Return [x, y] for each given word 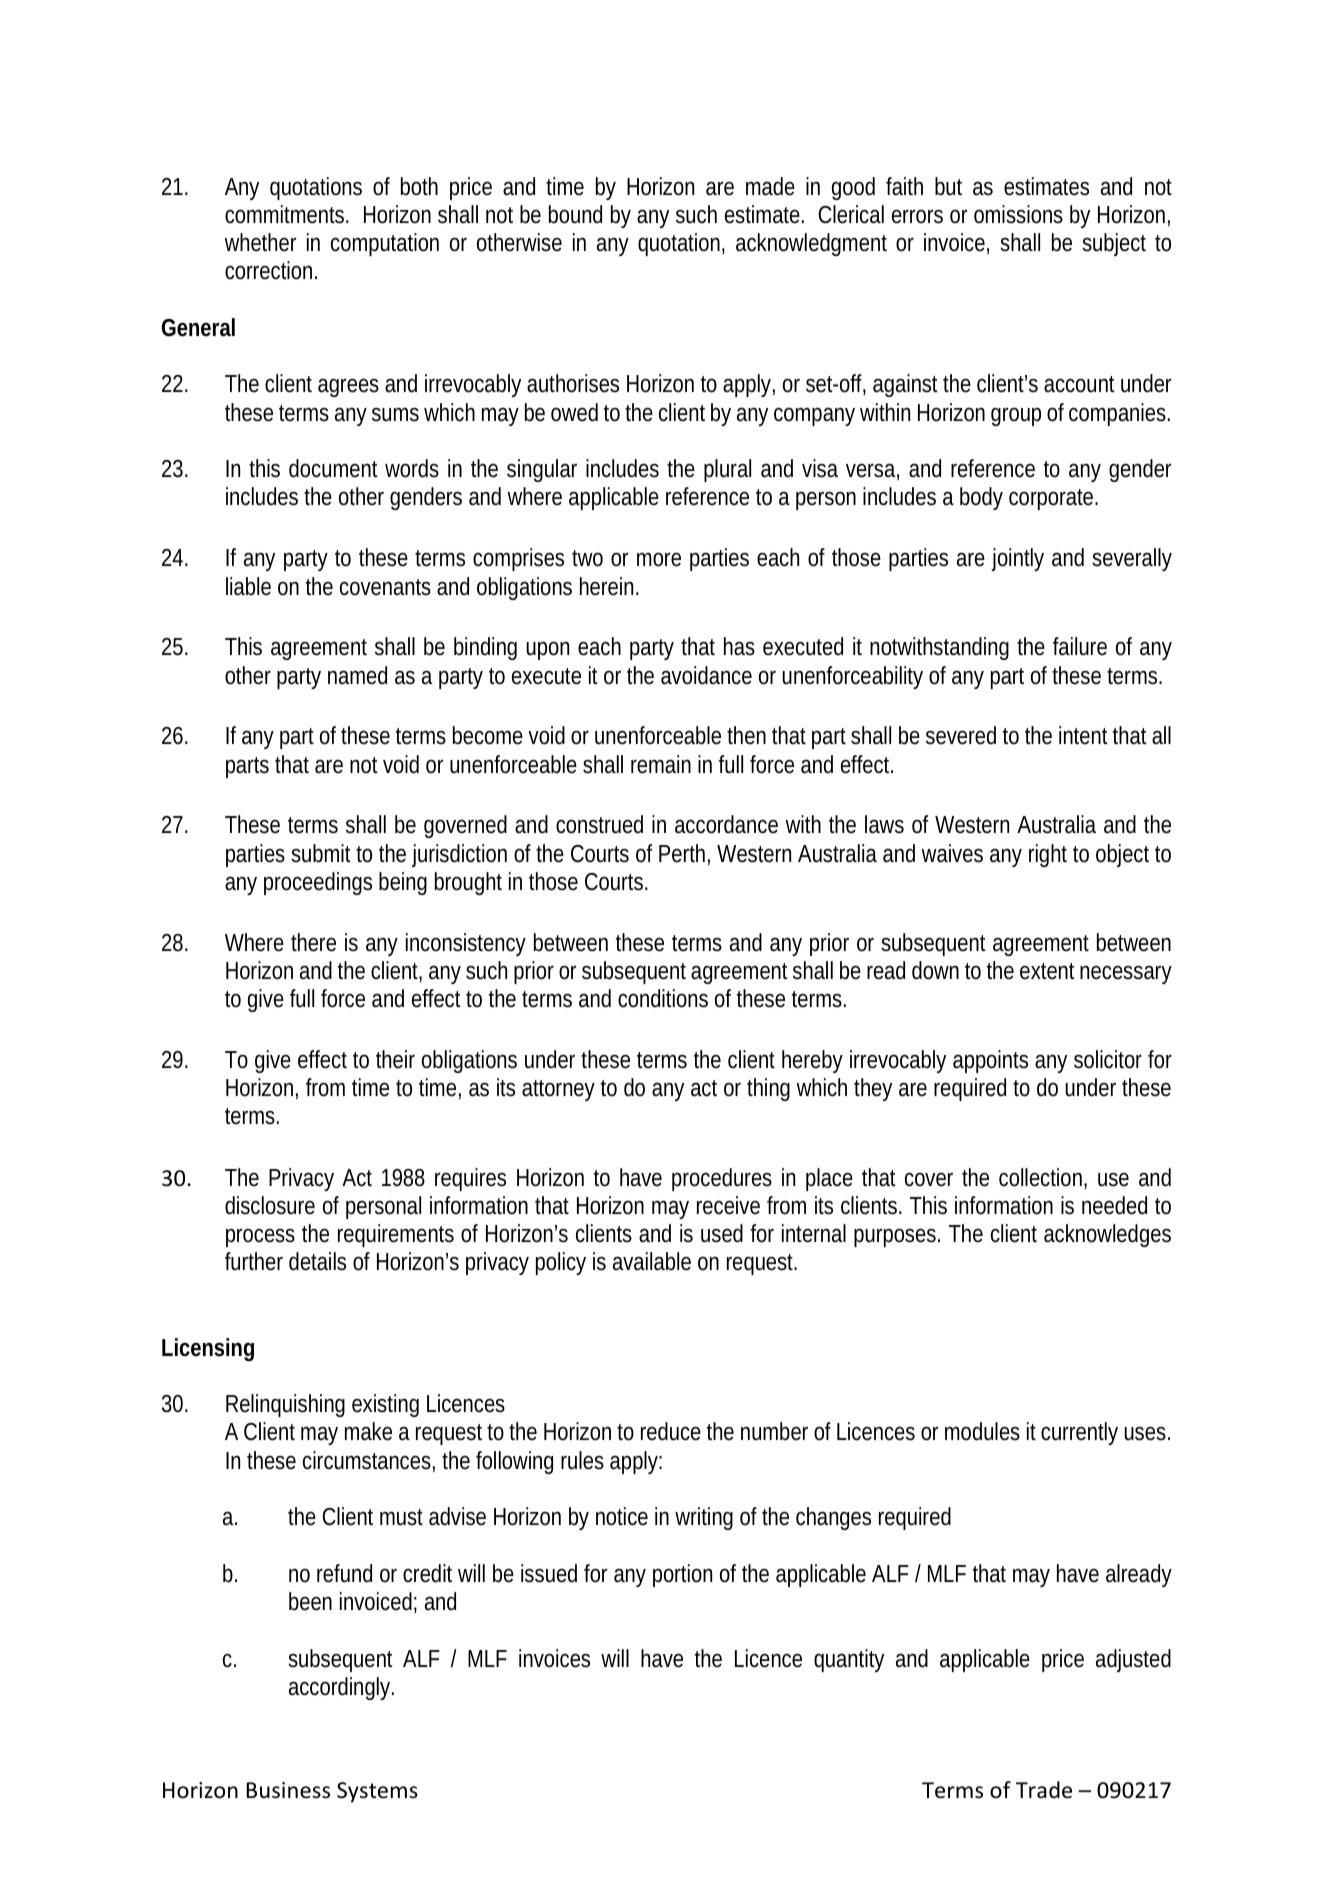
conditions [663, 998]
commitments [287, 214]
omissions [1018, 214]
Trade [1044, 1790]
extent [1047, 971]
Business [288, 1790]
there [313, 942]
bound [575, 214]
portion [682, 1575]
